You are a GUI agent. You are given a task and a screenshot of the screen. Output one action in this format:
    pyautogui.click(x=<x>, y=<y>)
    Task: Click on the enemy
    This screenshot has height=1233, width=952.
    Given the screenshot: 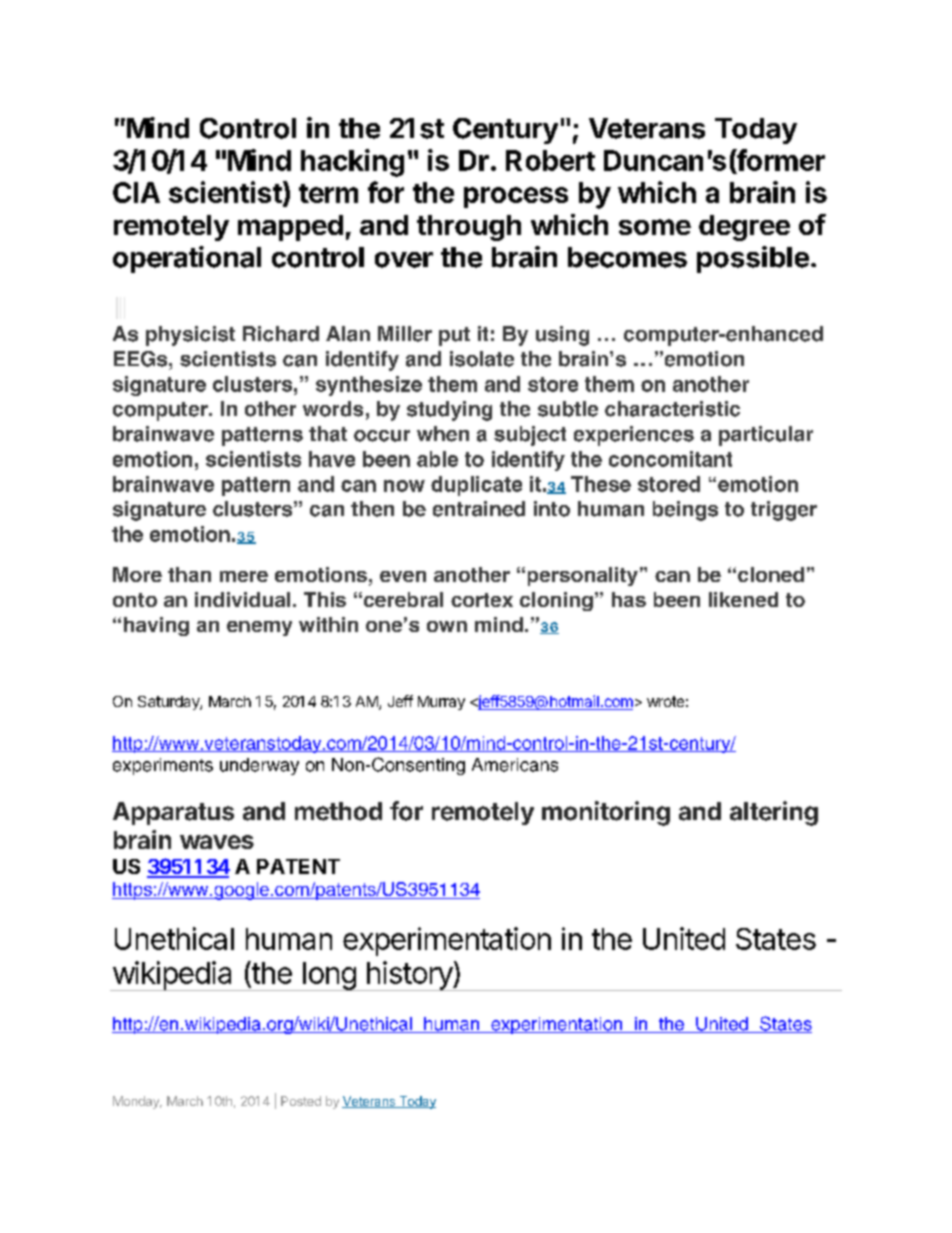 What is the action you would take?
    pyautogui.click(x=259, y=628)
